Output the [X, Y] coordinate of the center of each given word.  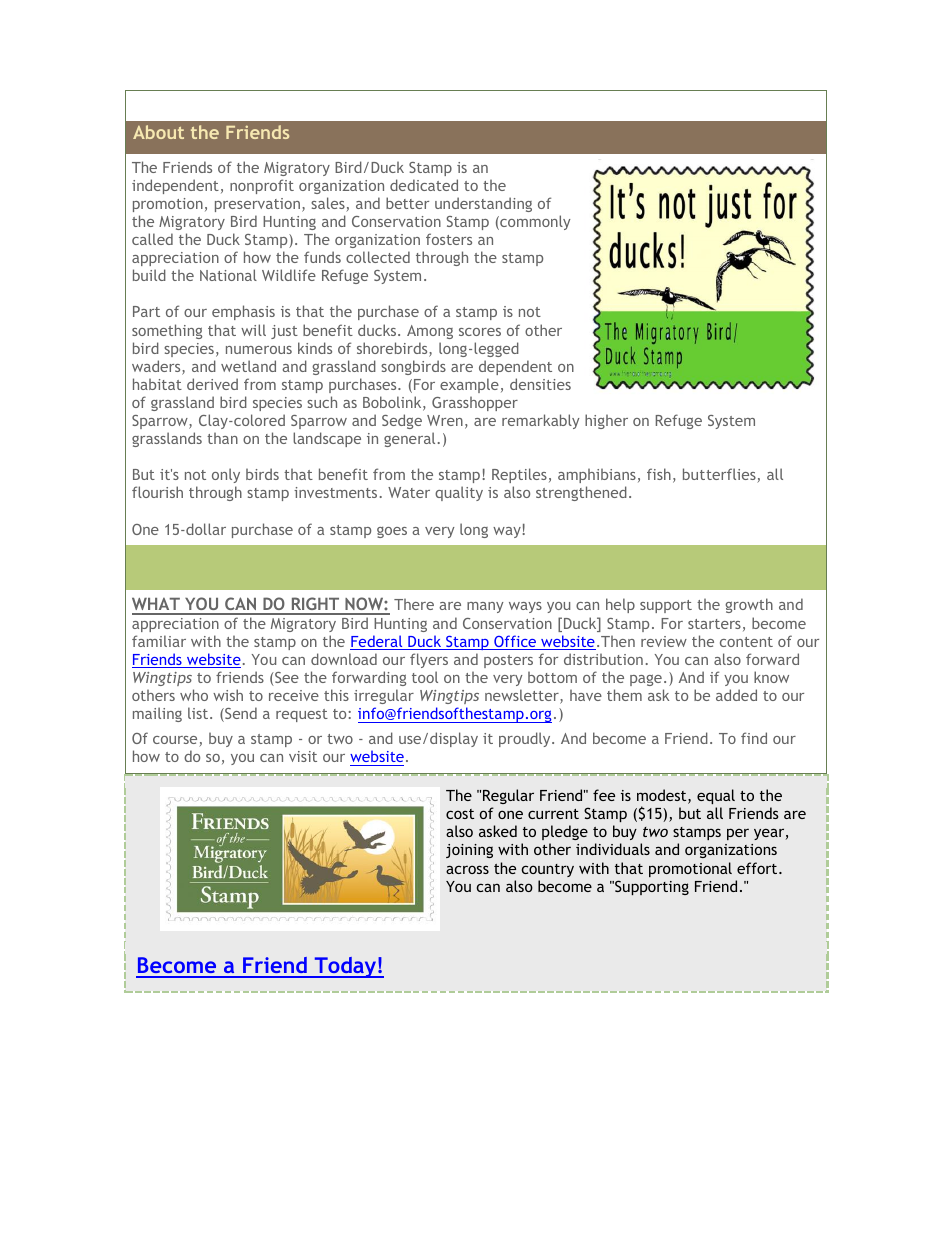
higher [606, 421]
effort [758, 868]
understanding [483, 204]
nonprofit [262, 186]
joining [469, 851]
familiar [159, 641]
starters [714, 624]
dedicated [424, 185]
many [485, 607]
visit [303, 756]
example [469, 385]
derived [212, 384]
